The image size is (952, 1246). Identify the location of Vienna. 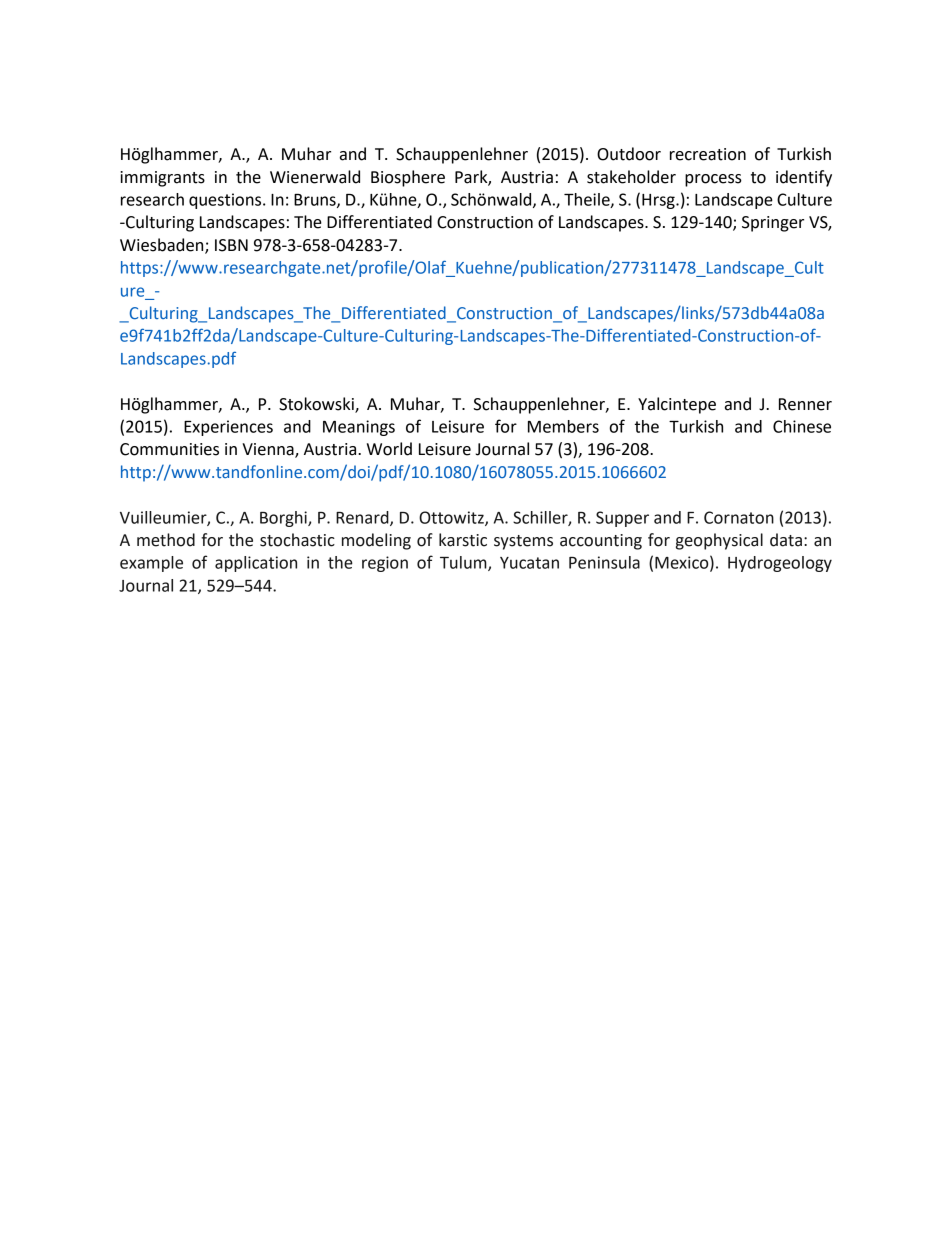
(269, 450).
